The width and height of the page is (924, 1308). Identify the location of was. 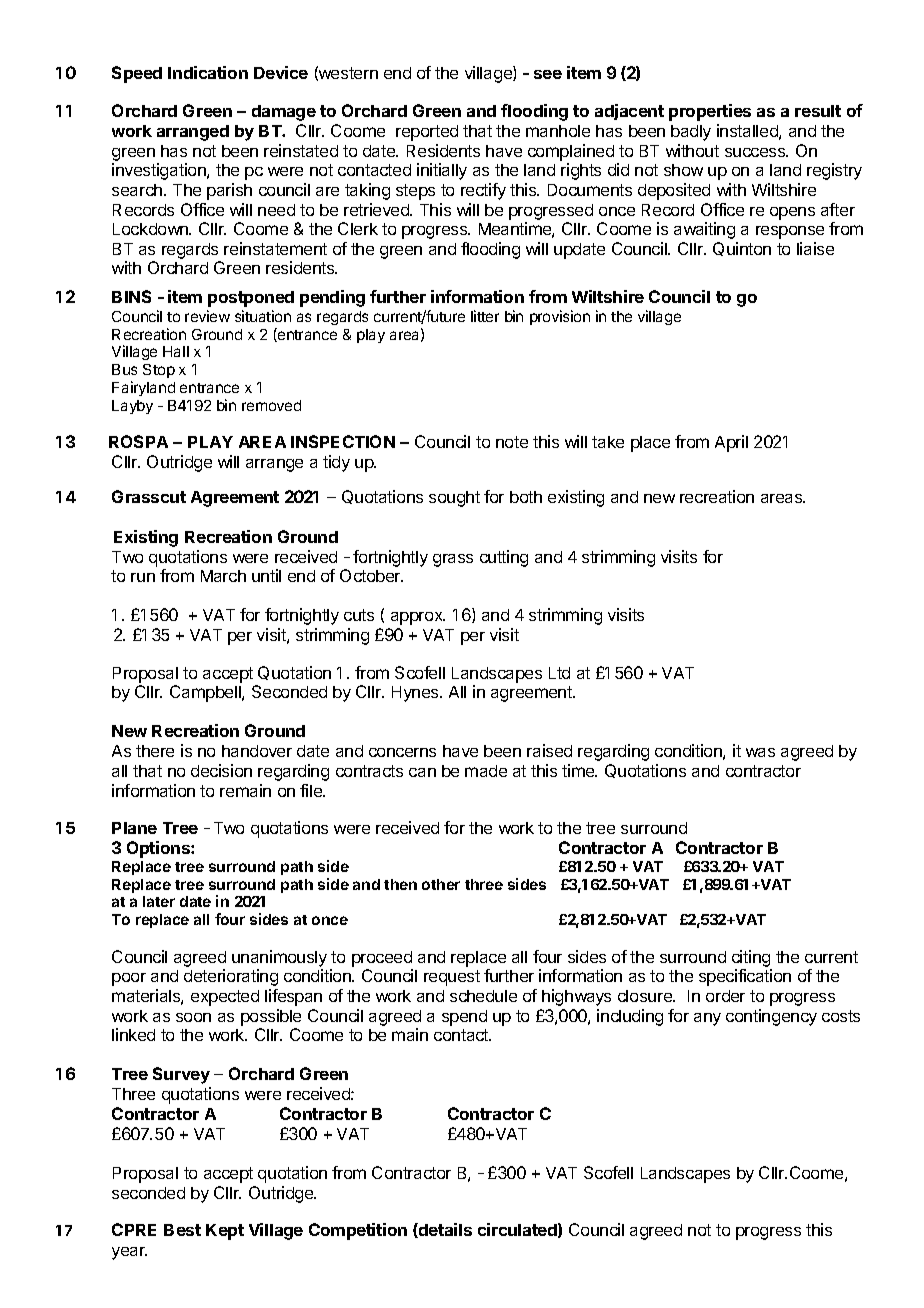
(760, 752).
